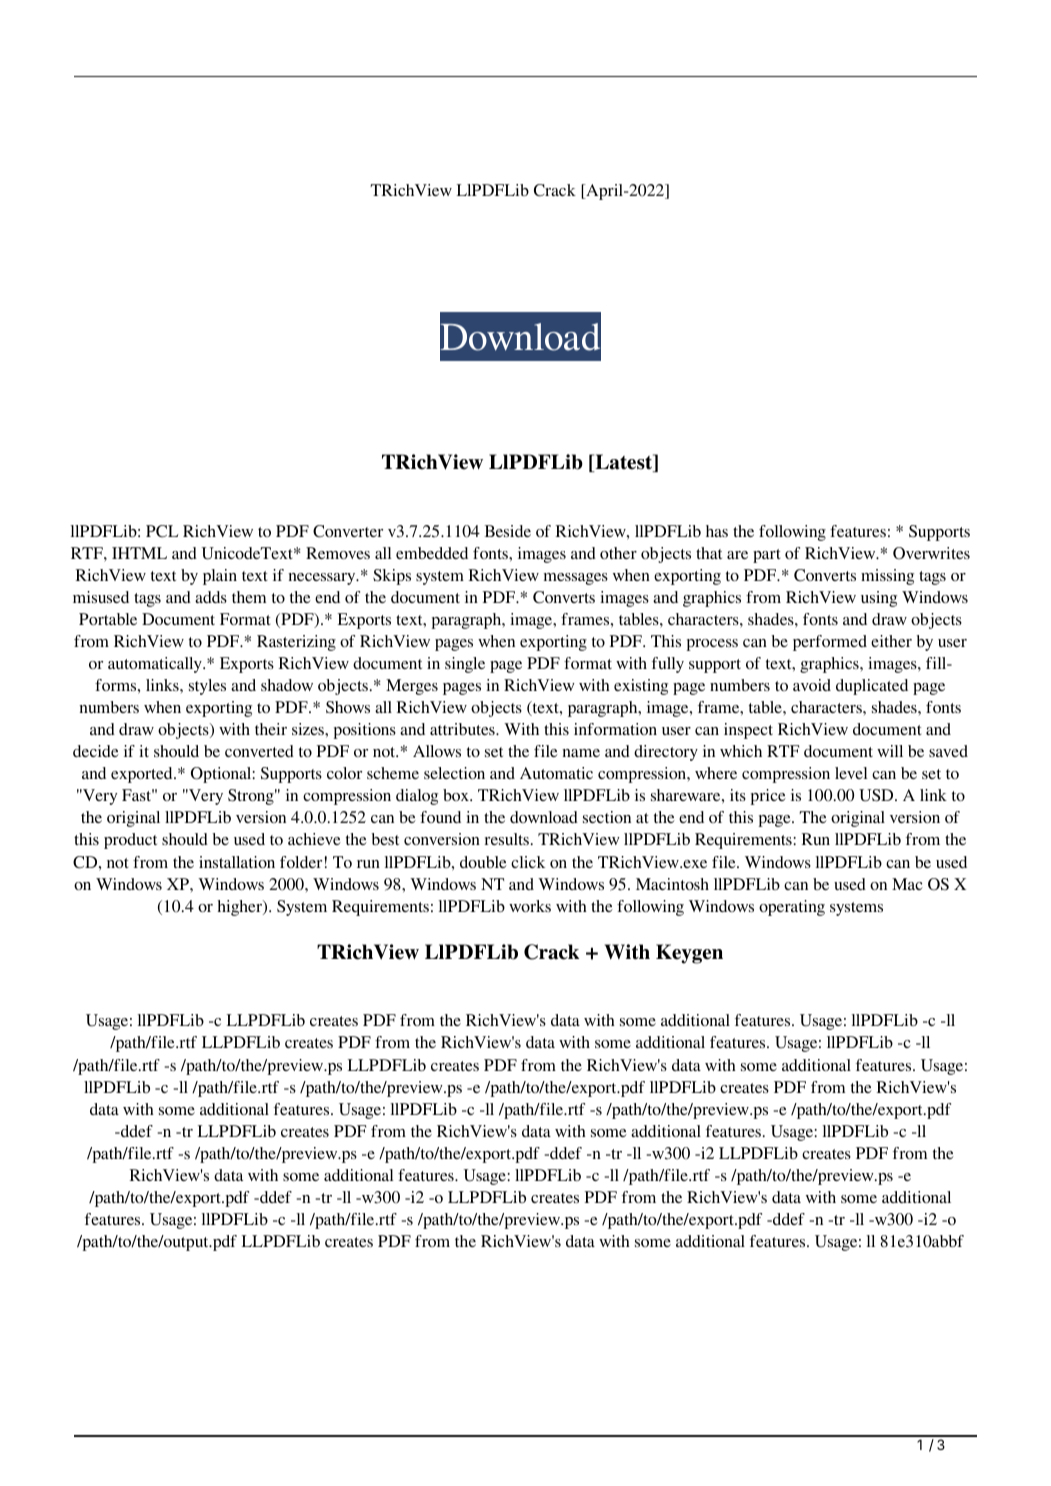 The height and width of the document is (1486, 1051). What do you see at coordinates (717, 531) in the document?
I see `has` at bounding box center [717, 531].
